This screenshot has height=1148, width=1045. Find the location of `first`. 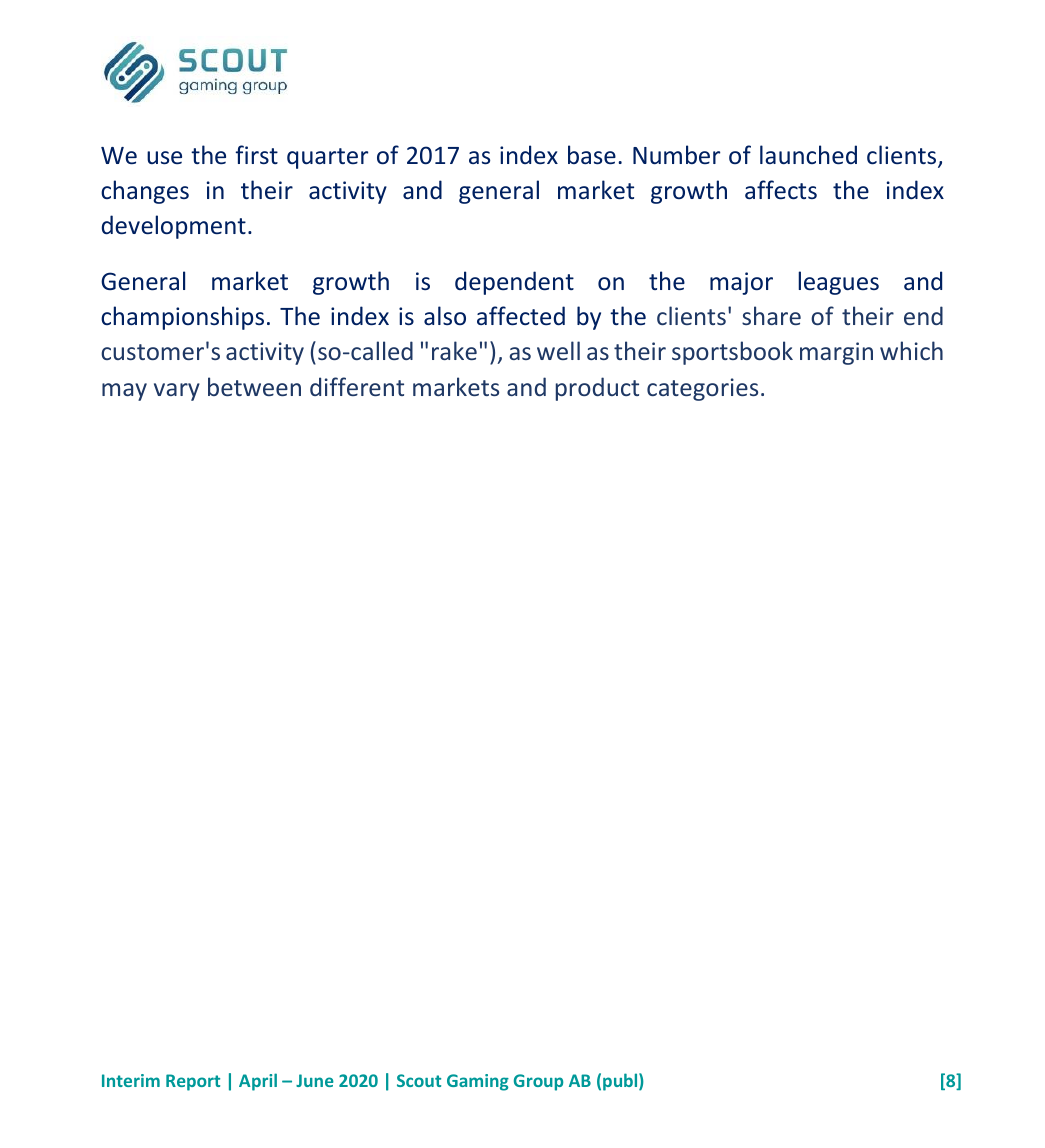

first is located at coordinates (256, 154).
